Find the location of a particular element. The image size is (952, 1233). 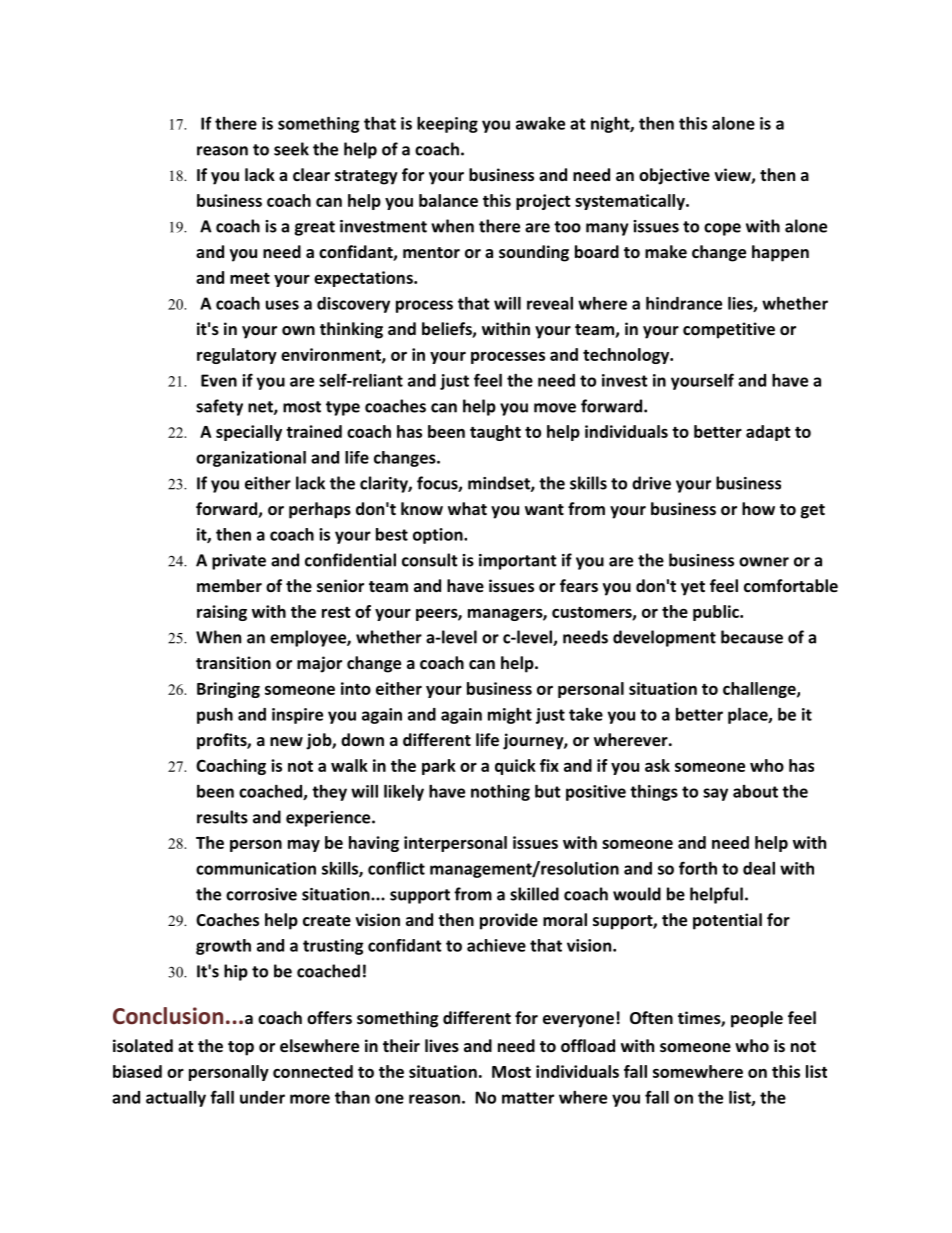

keeping is located at coordinates (447, 125).
